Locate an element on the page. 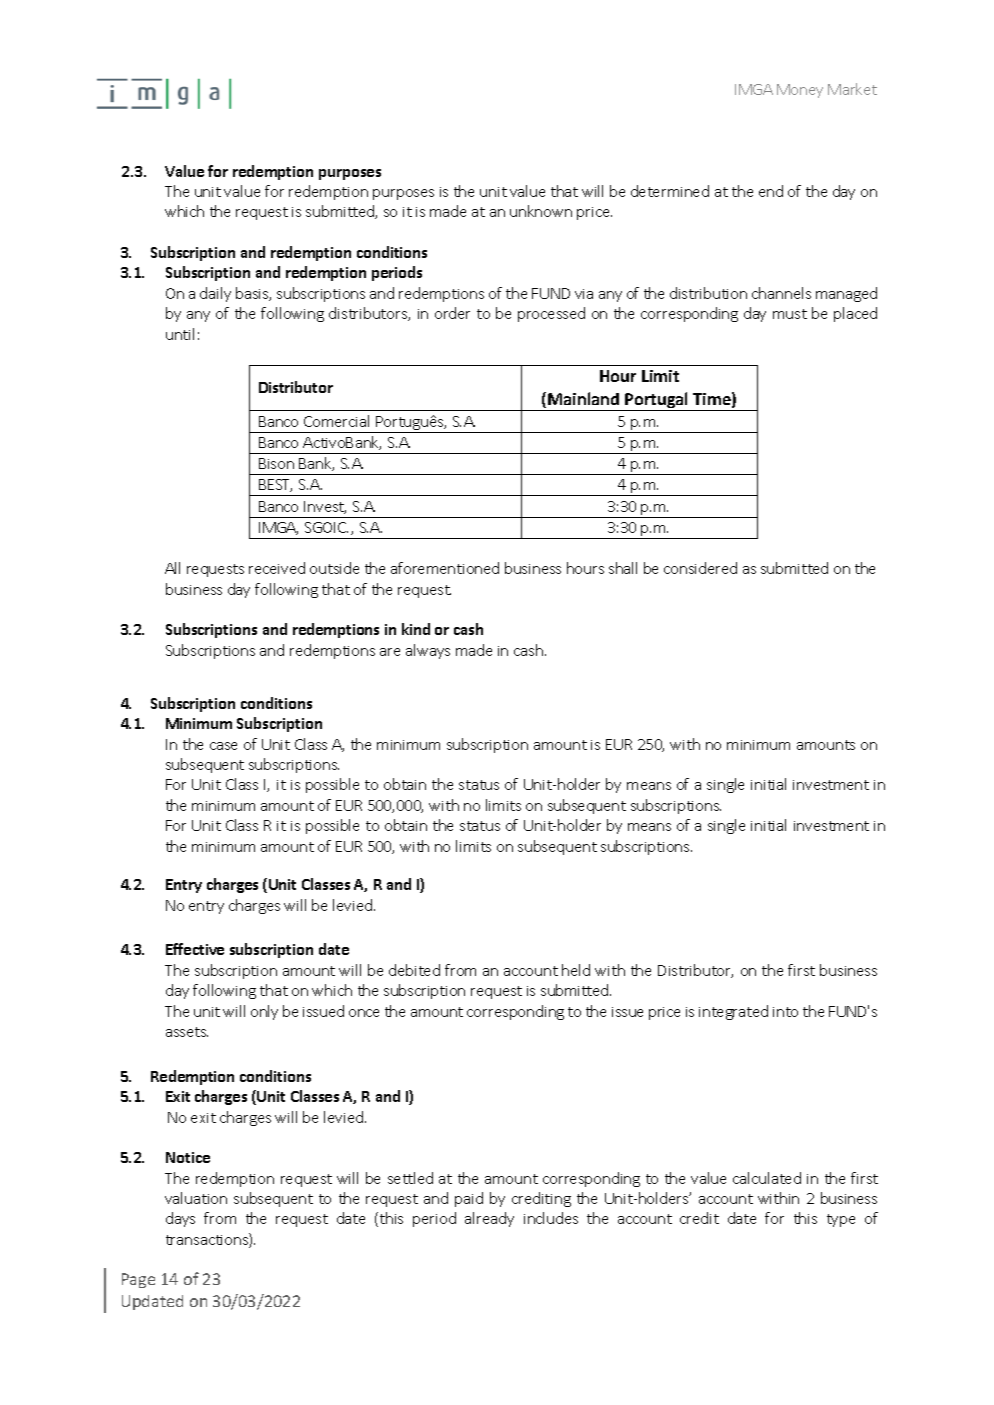 The height and width of the page is (1405, 994). Effective is located at coordinates (195, 949).
